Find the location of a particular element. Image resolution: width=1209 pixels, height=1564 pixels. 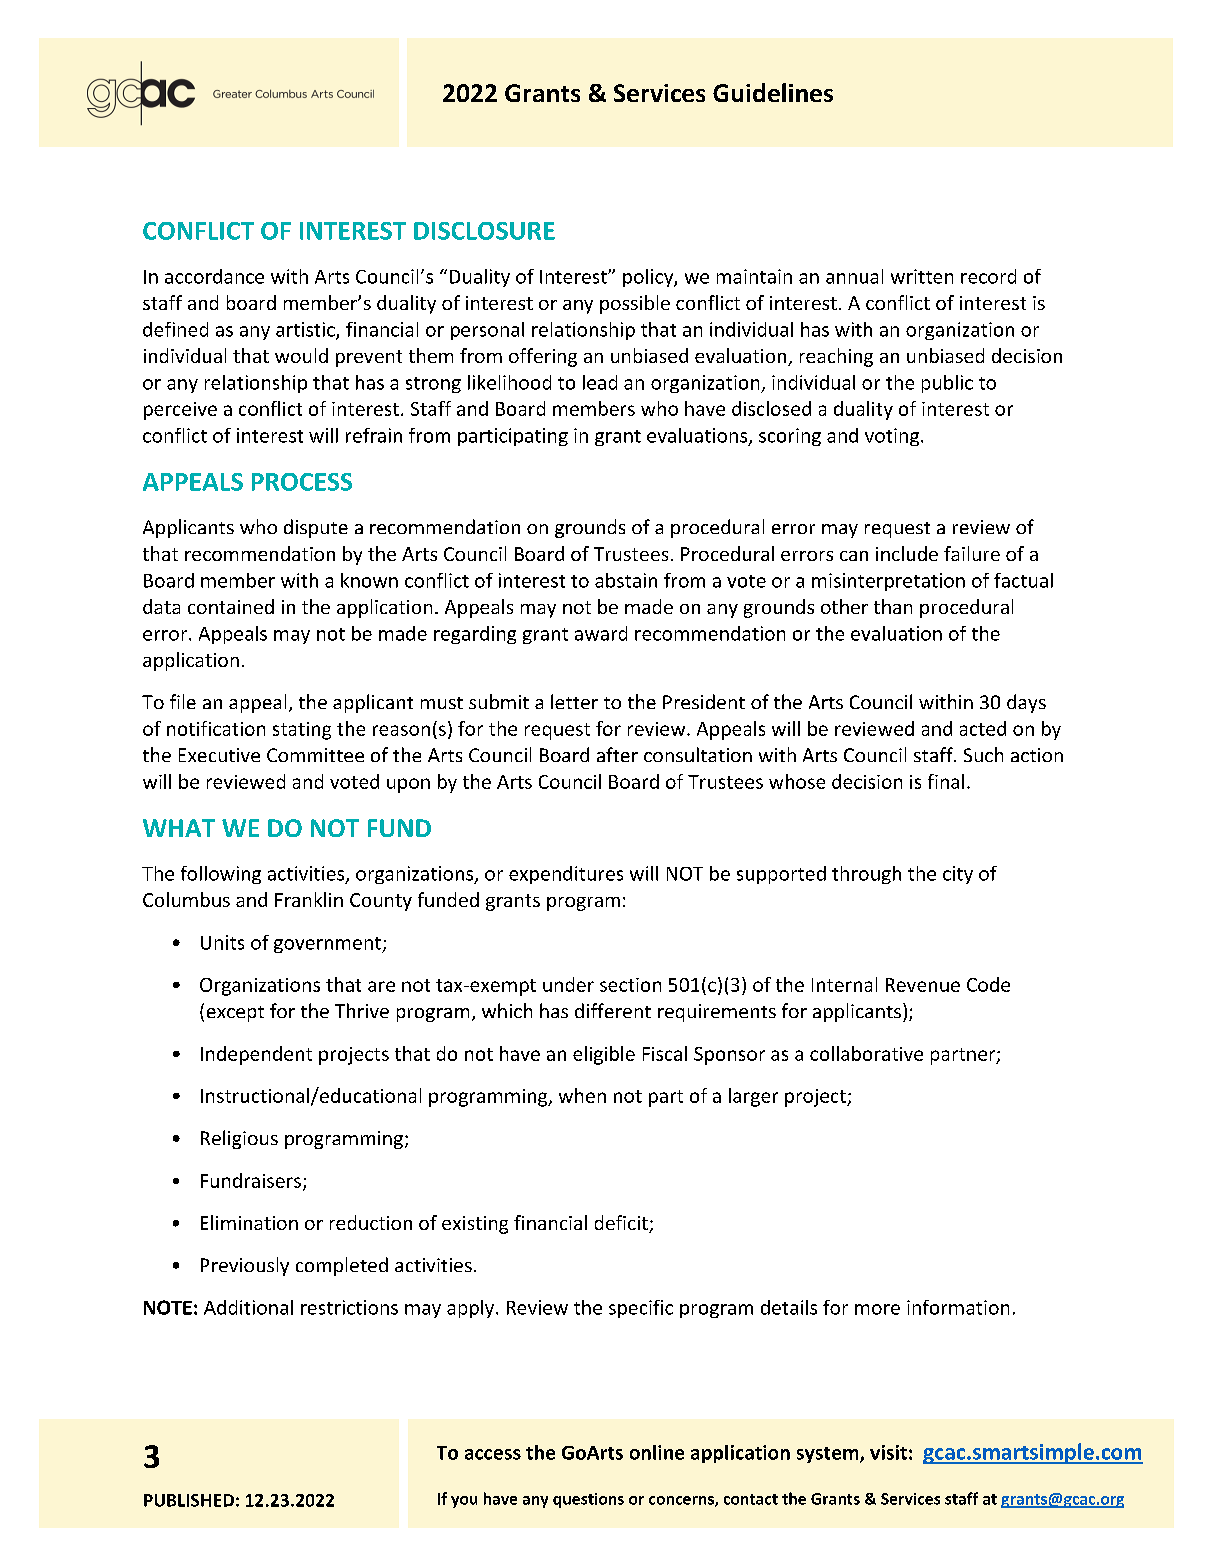

PUBLISHED is located at coordinates (189, 1500).
